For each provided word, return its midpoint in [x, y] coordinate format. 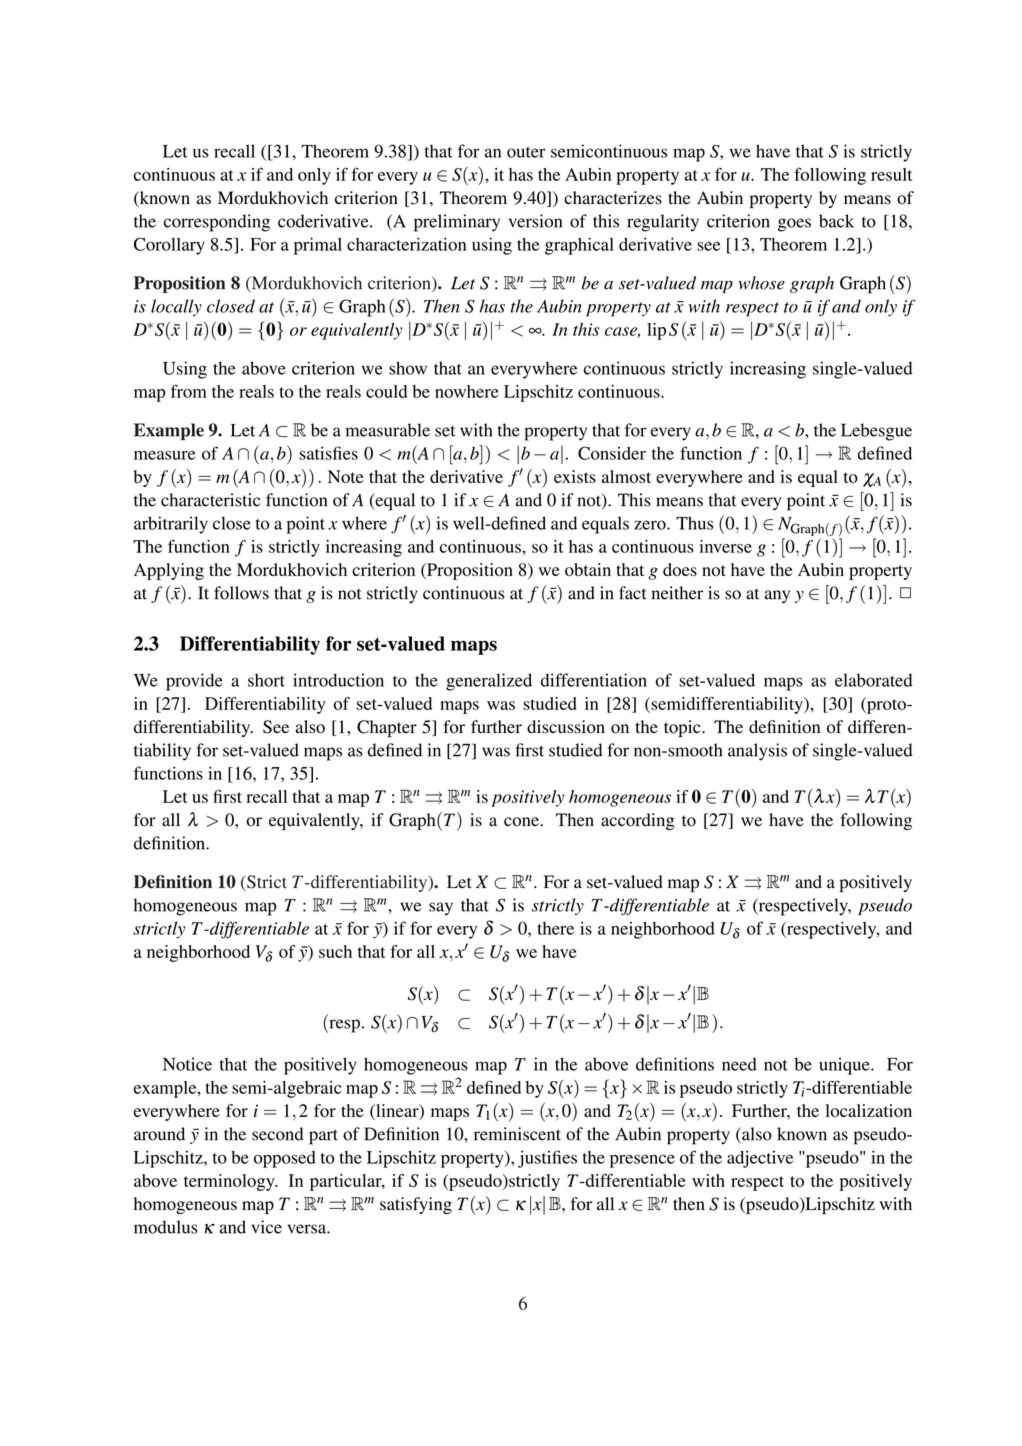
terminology [230, 1182]
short [266, 680]
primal [318, 246]
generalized [489, 682]
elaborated [873, 680]
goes [794, 225]
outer [526, 152]
